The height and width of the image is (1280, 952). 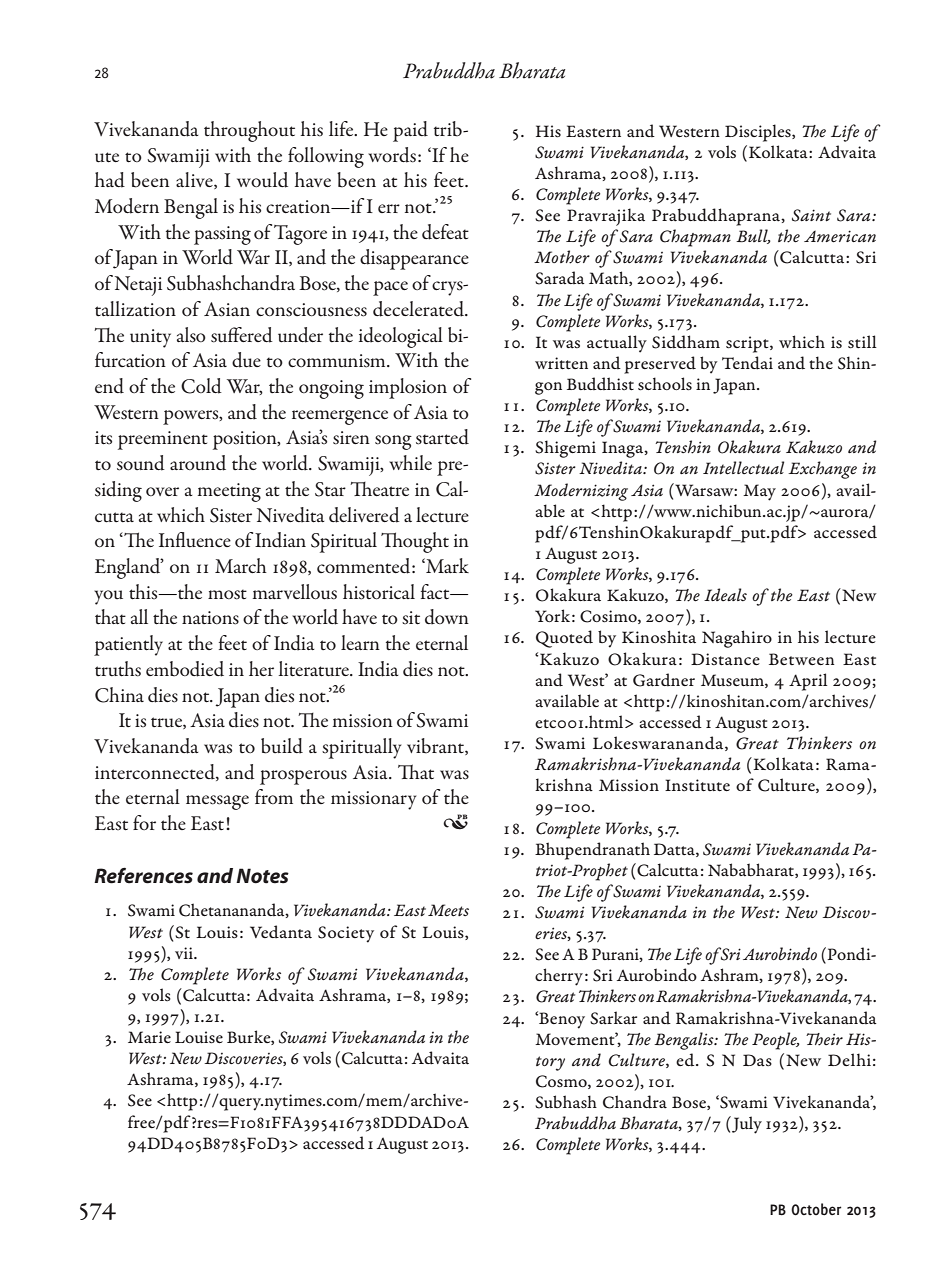 What do you see at coordinates (410, 131) in the image?
I see `paid` at bounding box center [410, 131].
